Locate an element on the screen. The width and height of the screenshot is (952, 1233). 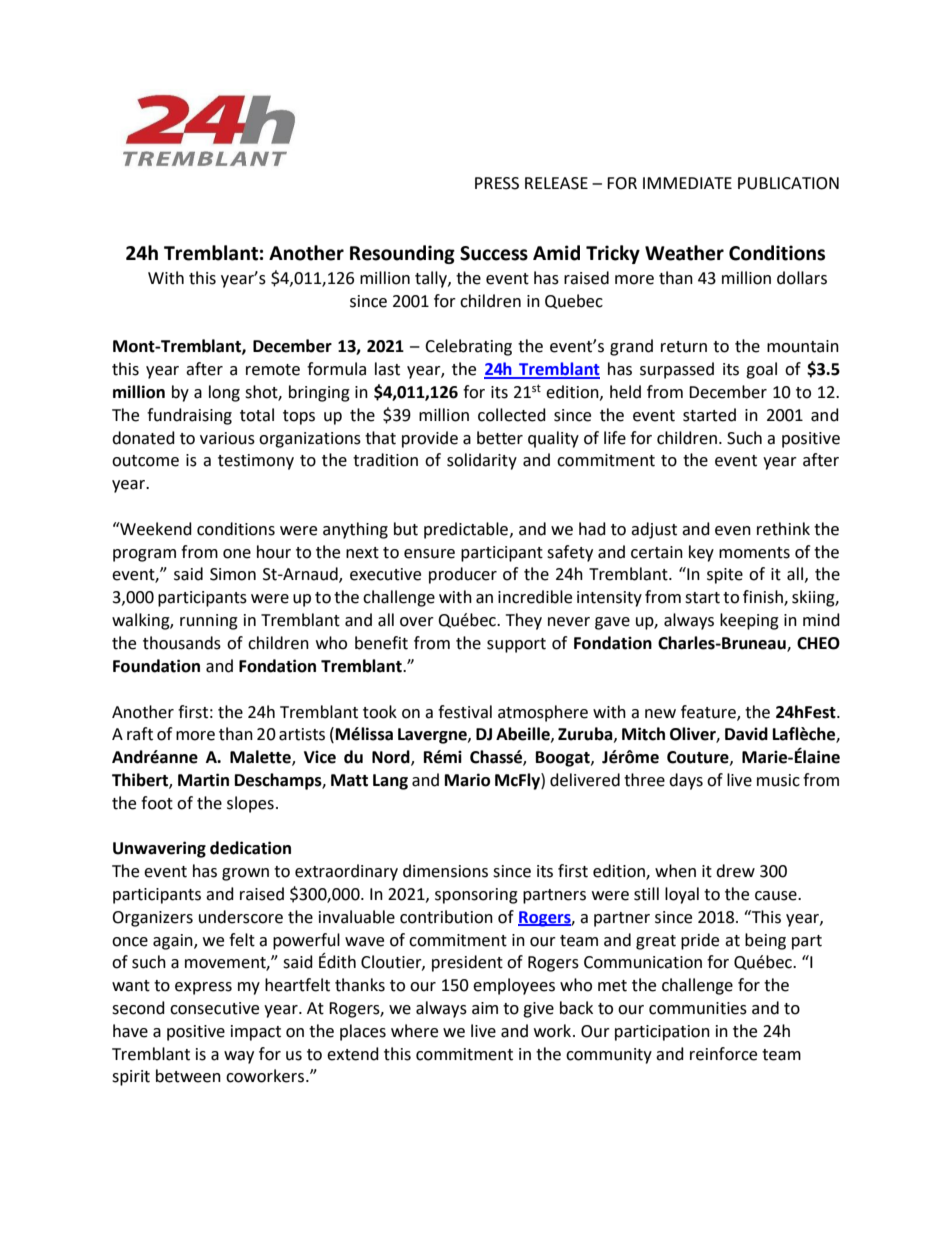
Martin is located at coordinates (203, 780).
